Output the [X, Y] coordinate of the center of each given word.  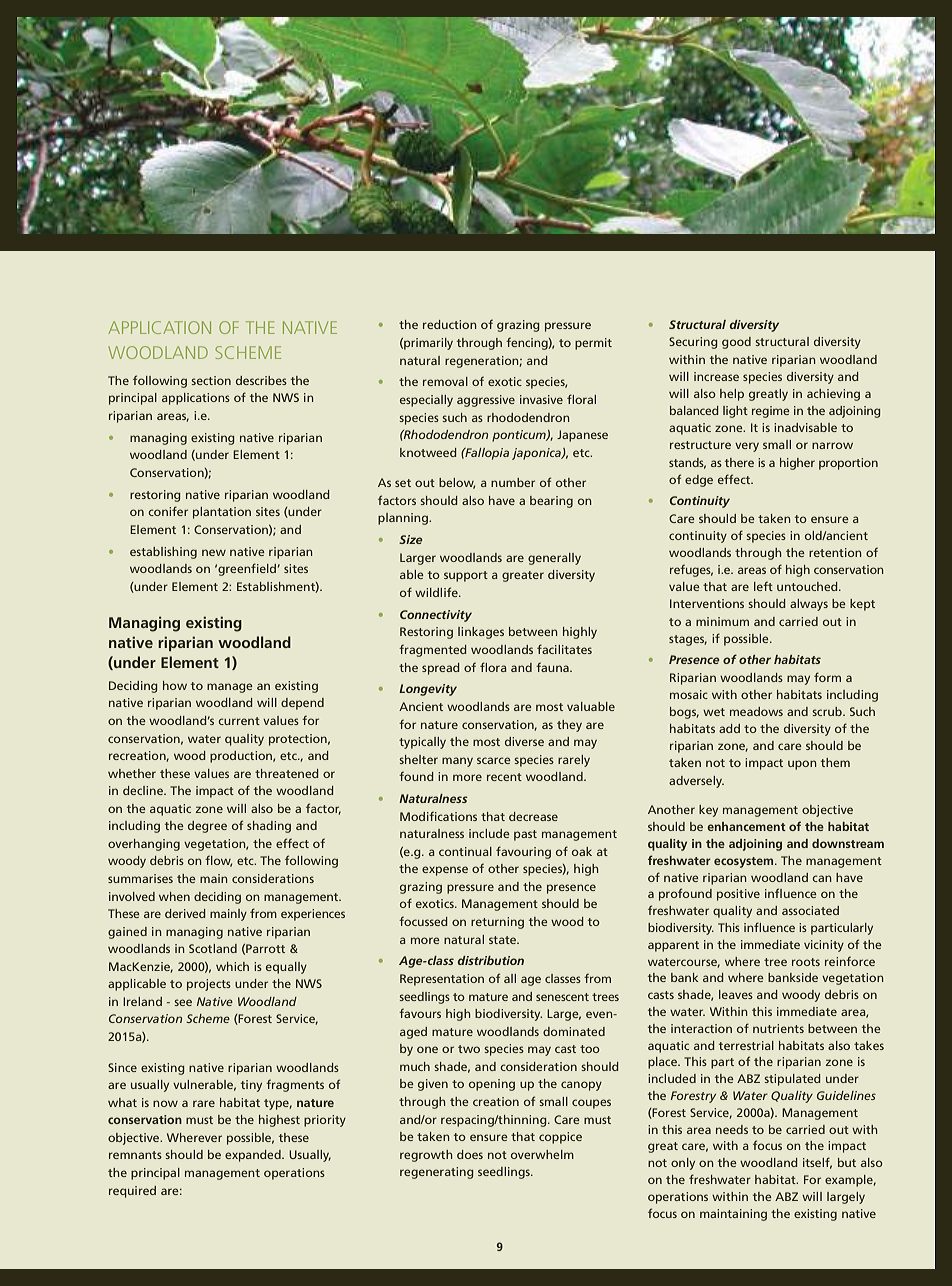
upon [802, 765]
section [211, 380]
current [239, 721]
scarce [494, 760]
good [736, 343]
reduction [449, 324]
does [470, 1154]
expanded [254, 1156]
